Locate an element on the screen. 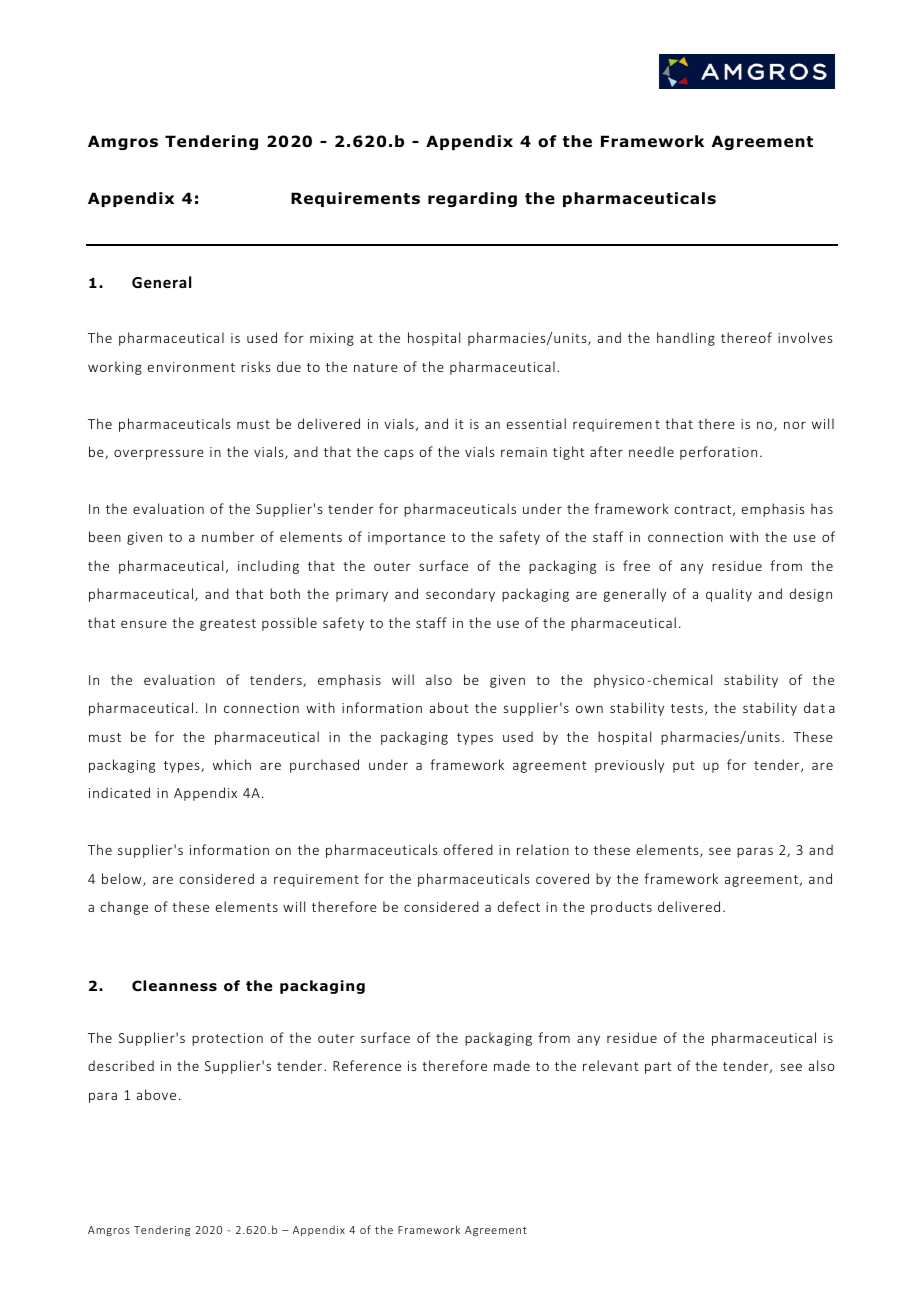  perforation is located at coordinates (718, 453).
